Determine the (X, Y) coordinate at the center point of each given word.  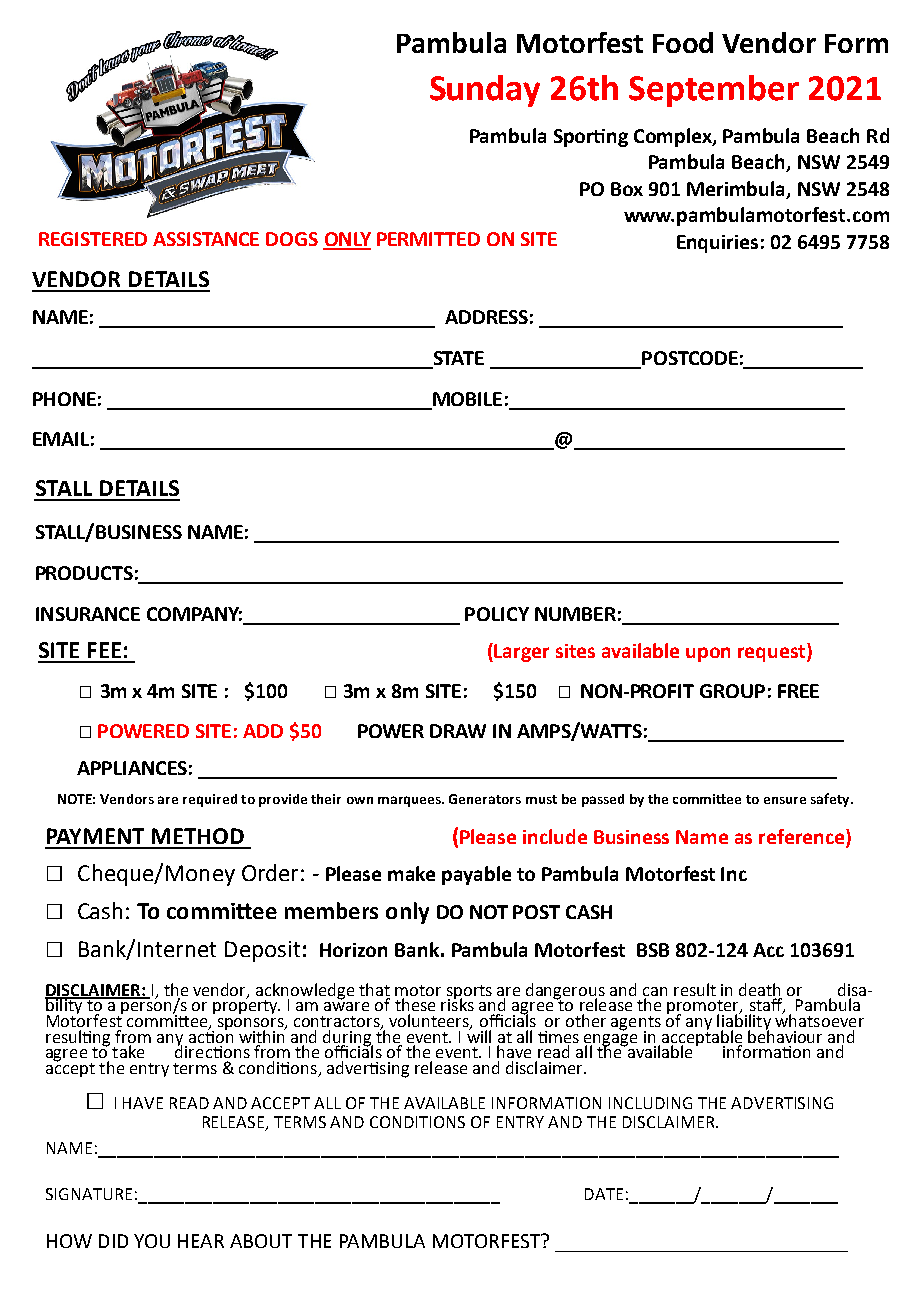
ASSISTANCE (206, 239)
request (773, 652)
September (714, 91)
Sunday (485, 91)
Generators (485, 799)
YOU (152, 1241)
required (210, 800)
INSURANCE (88, 614)
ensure (785, 800)
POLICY (497, 614)
